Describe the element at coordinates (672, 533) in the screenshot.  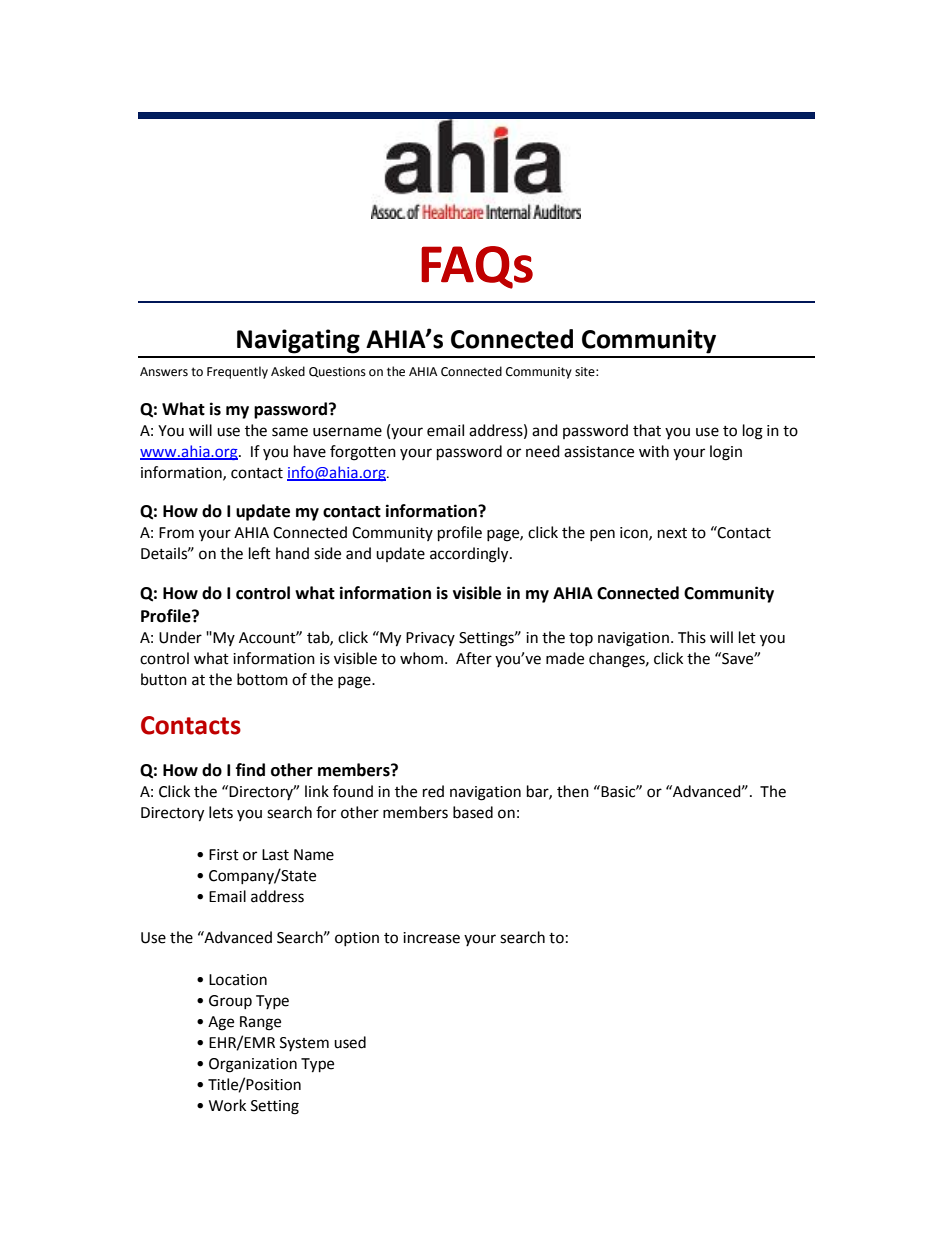
I see `next` at that location.
